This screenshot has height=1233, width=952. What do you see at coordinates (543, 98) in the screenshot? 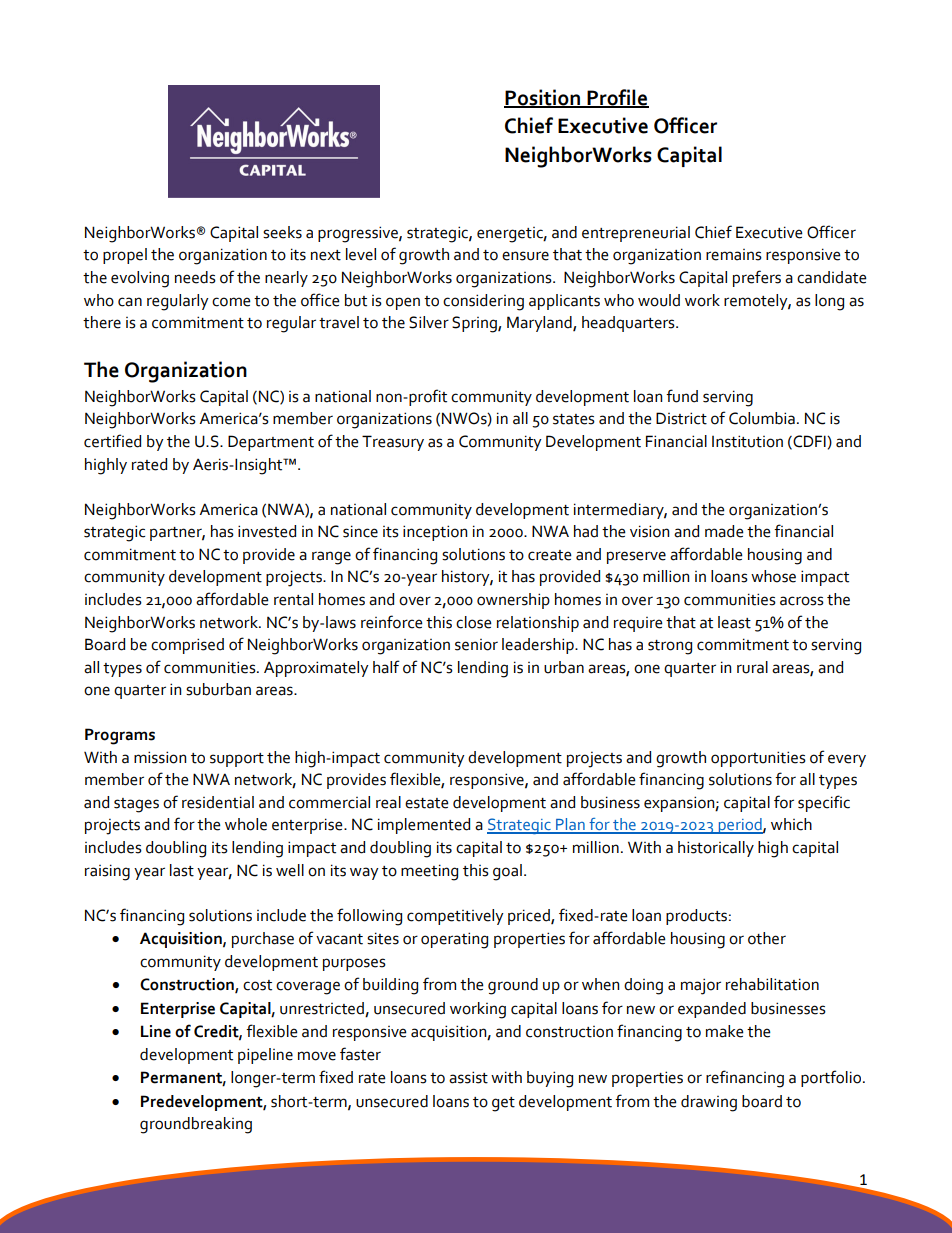
I see `Position` at bounding box center [543, 98].
